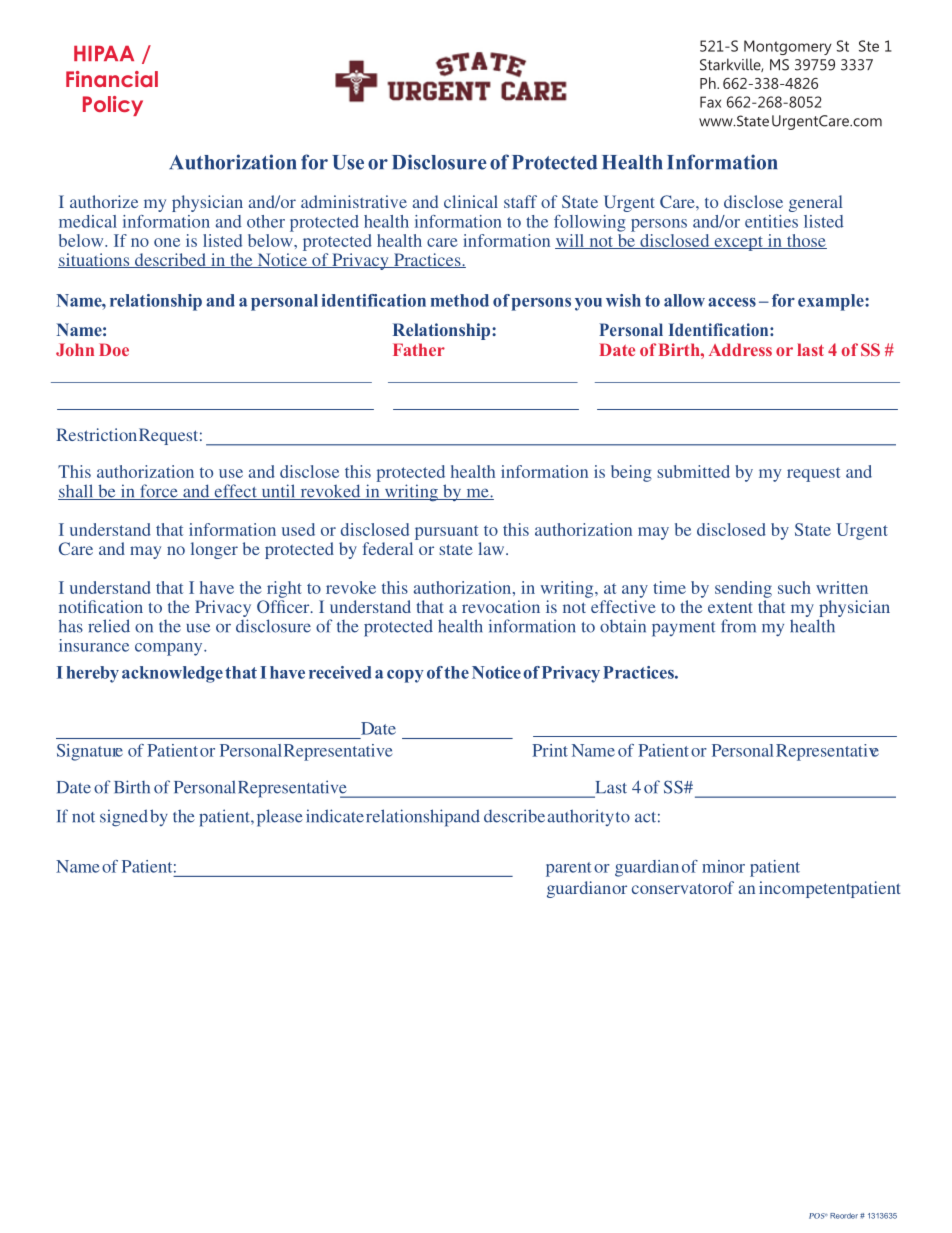 The height and width of the page is (1233, 952). Describe the element at coordinates (550, 750) in the page. I see `Print` at that location.
